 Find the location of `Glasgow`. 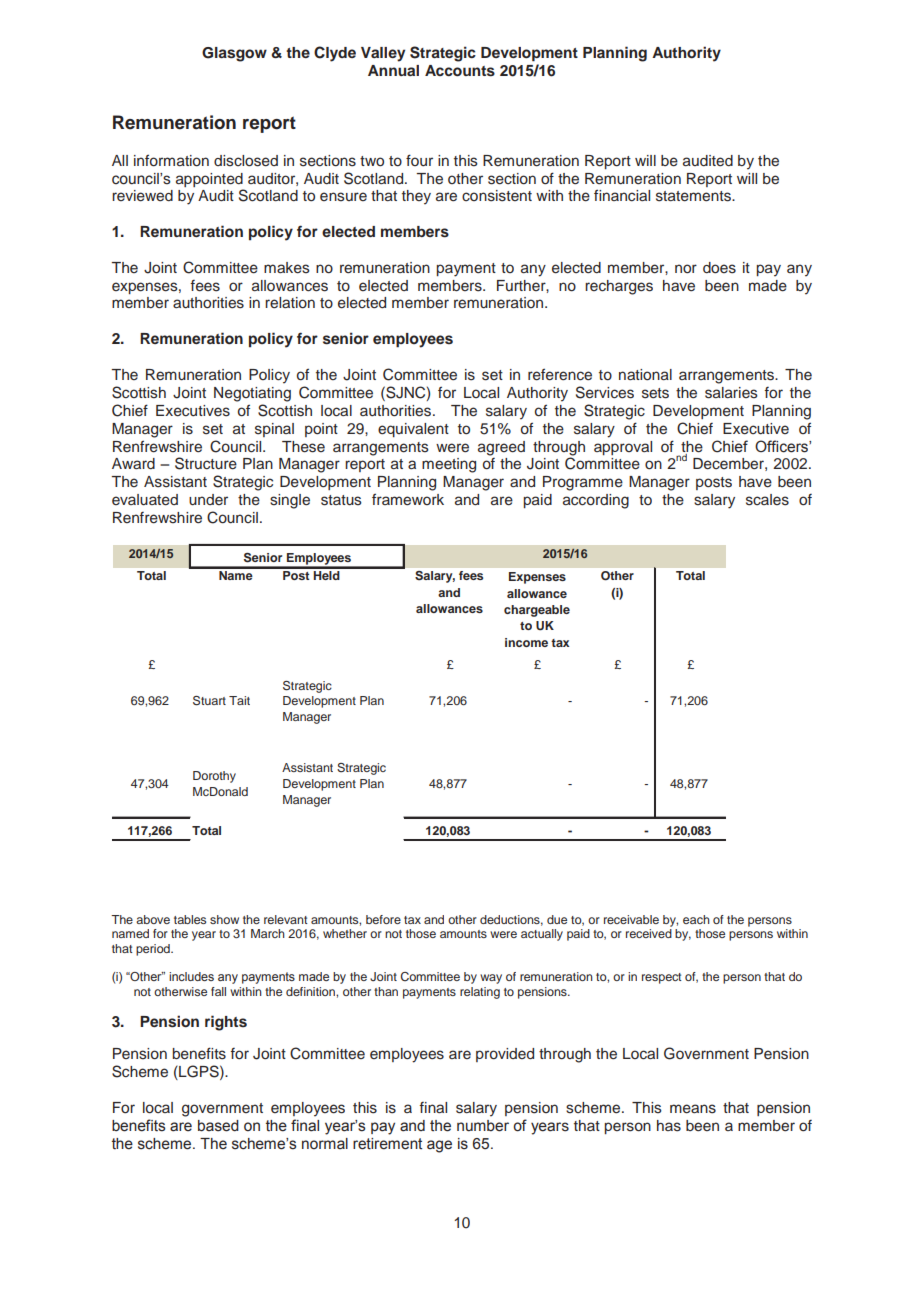

Glasgow is located at coordinates (234, 54).
